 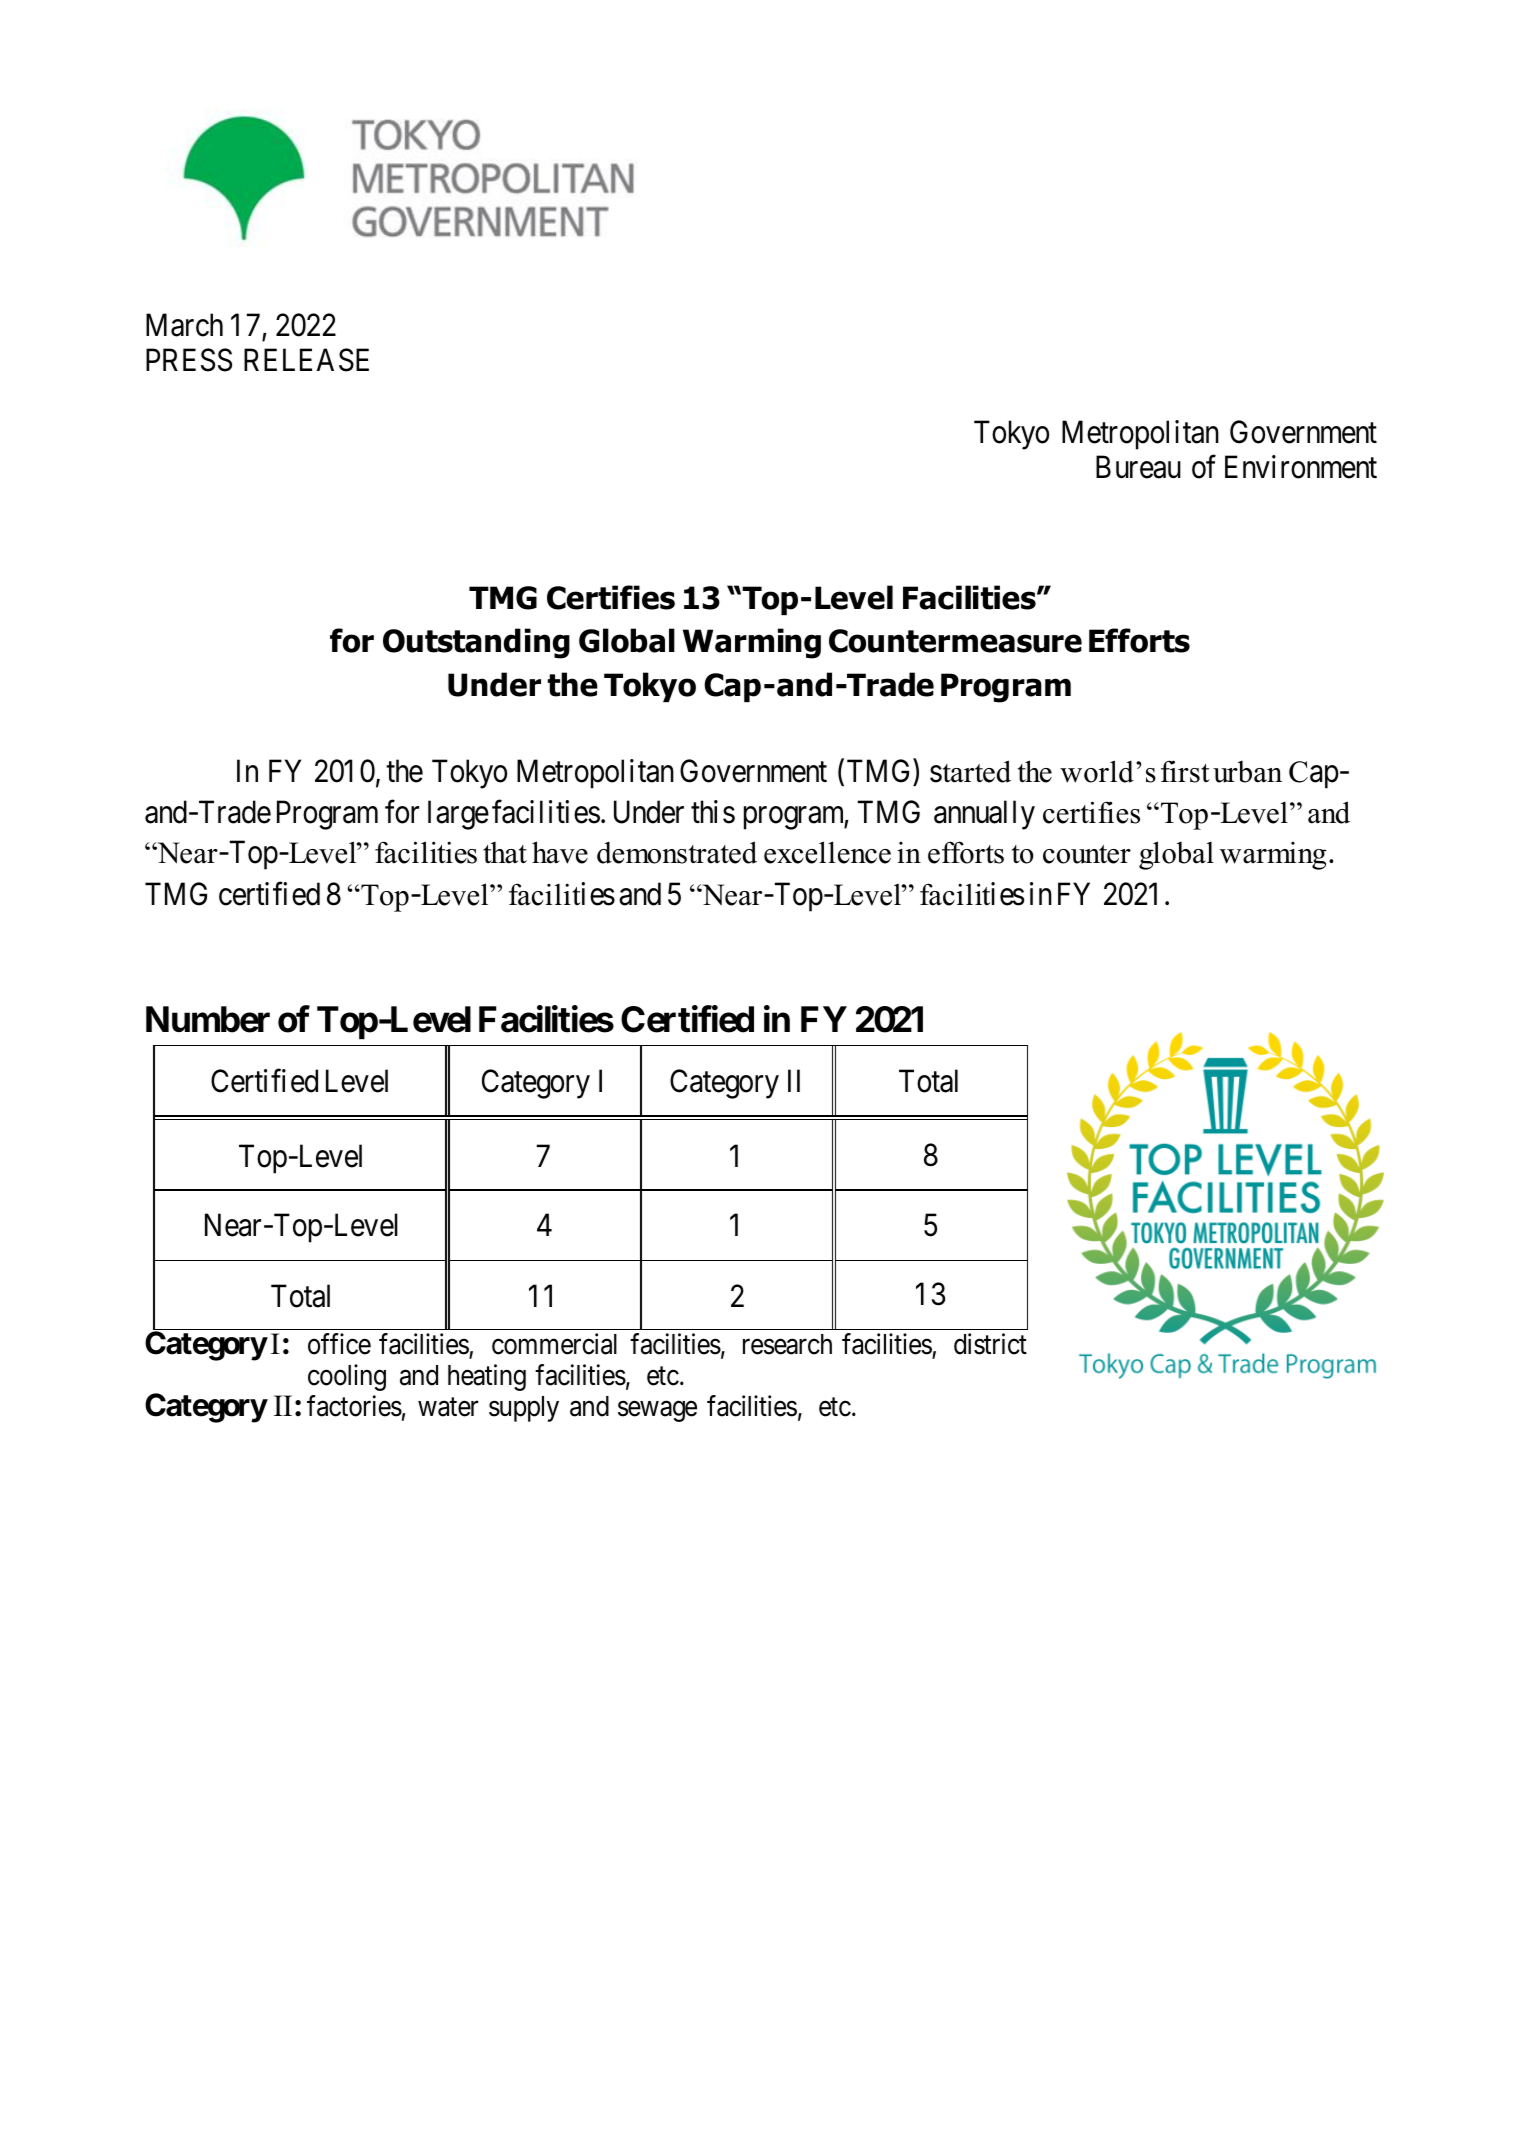 I want to click on research, so click(x=787, y=1344).
